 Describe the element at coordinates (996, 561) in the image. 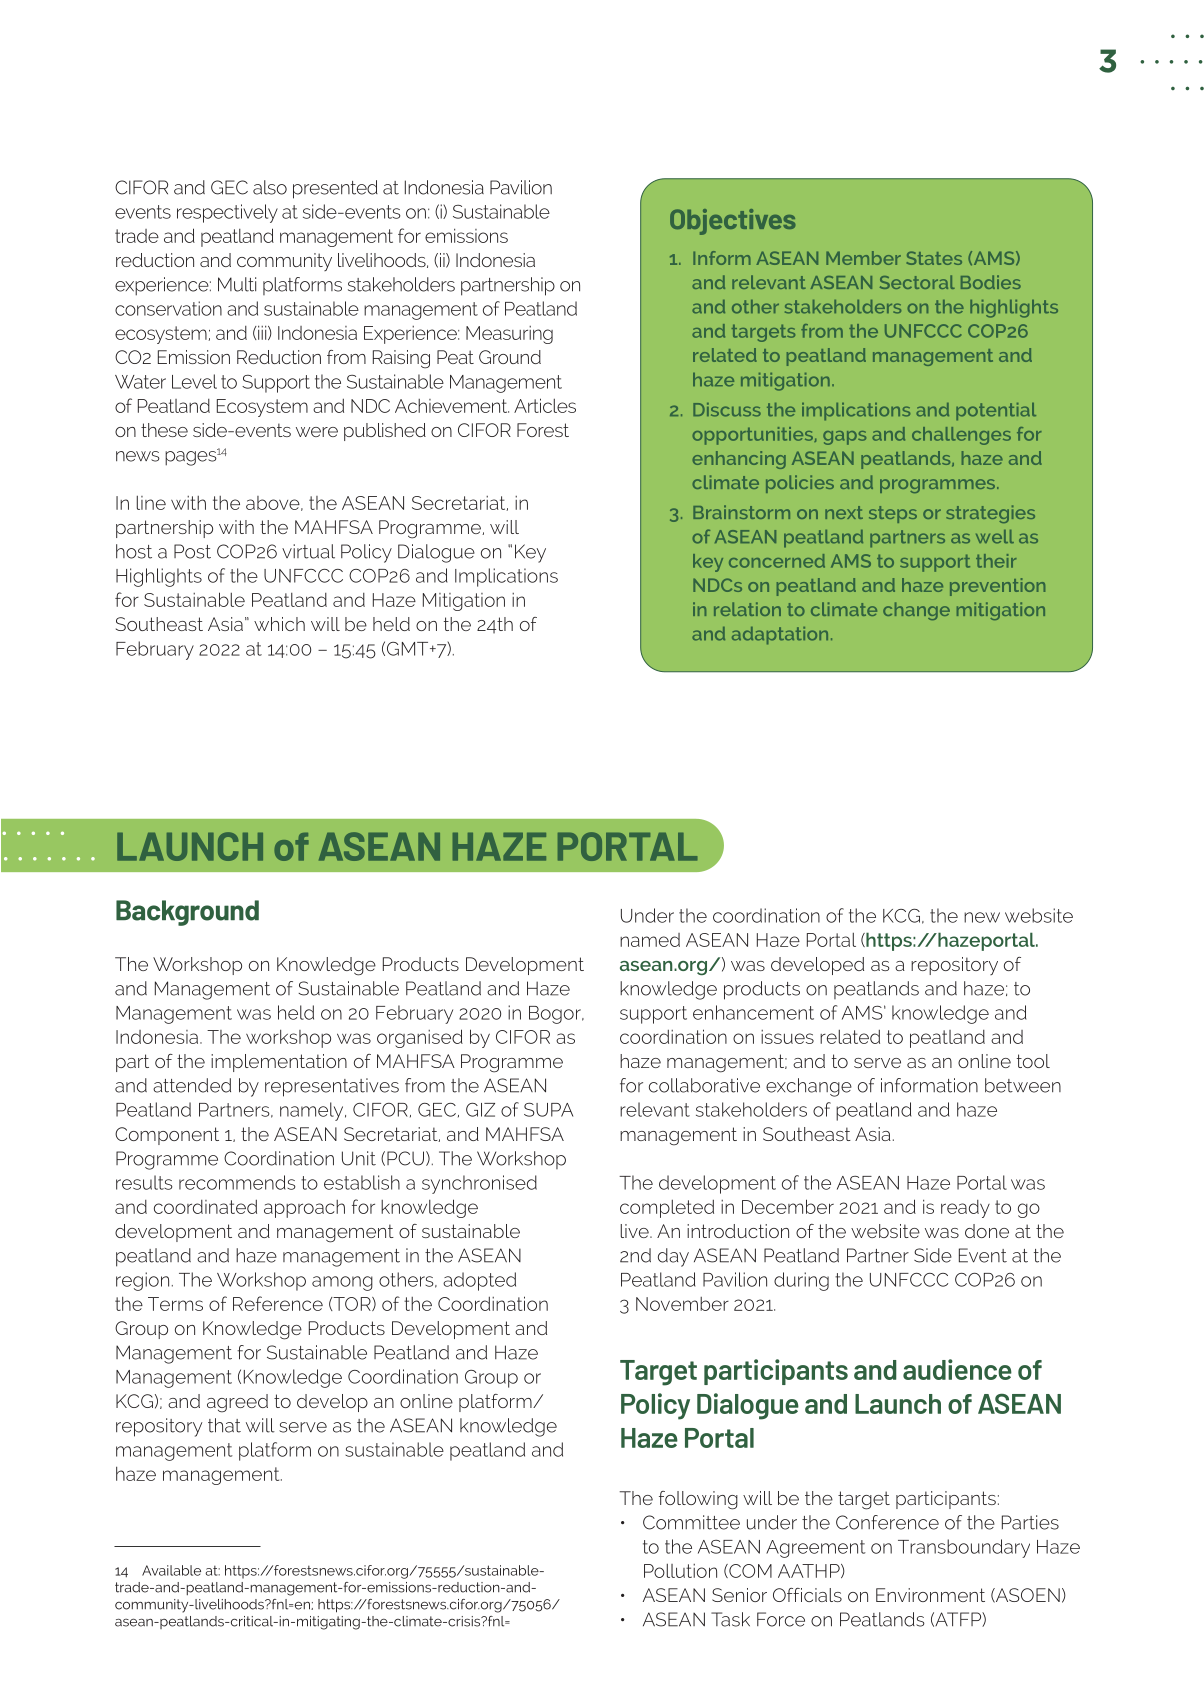

I see `their` at that location.
